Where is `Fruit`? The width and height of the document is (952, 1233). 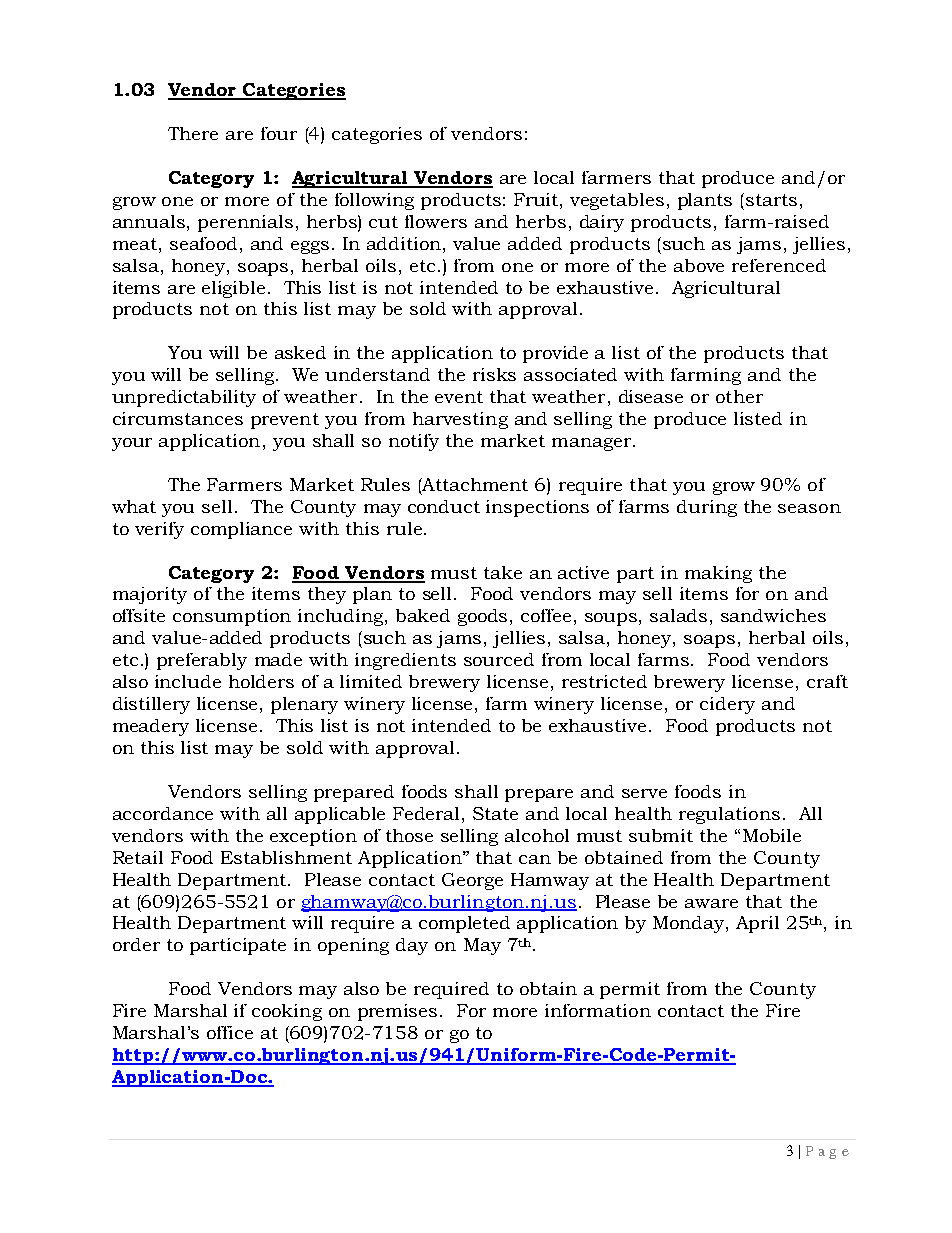
Fruit is located at coordinates (537, 199).
